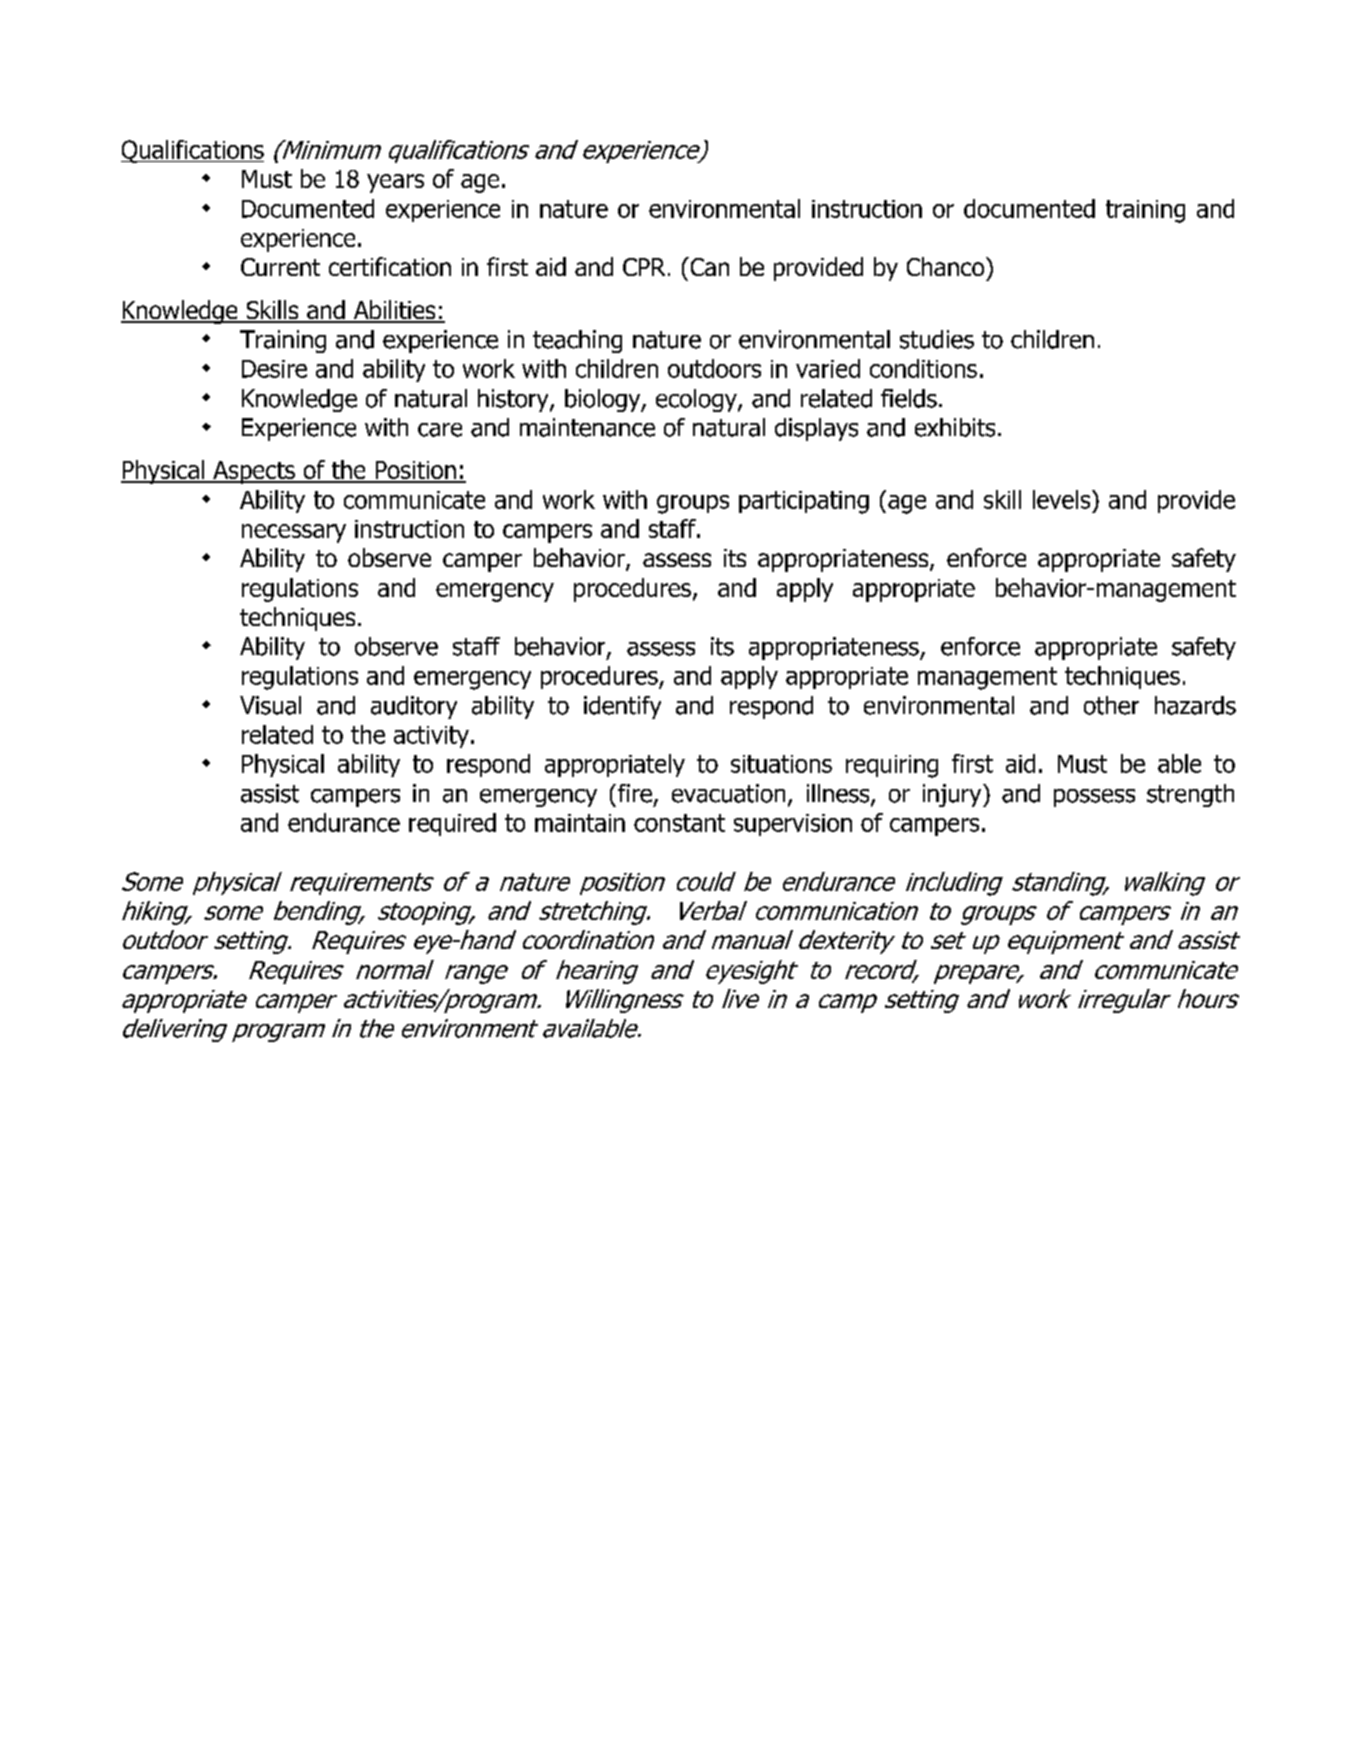 This screenshot has width=1354, height=1753. What do you see at coordinates (395, 183) in the screenshot?
I see `years` at bounding box center [395, 183].
